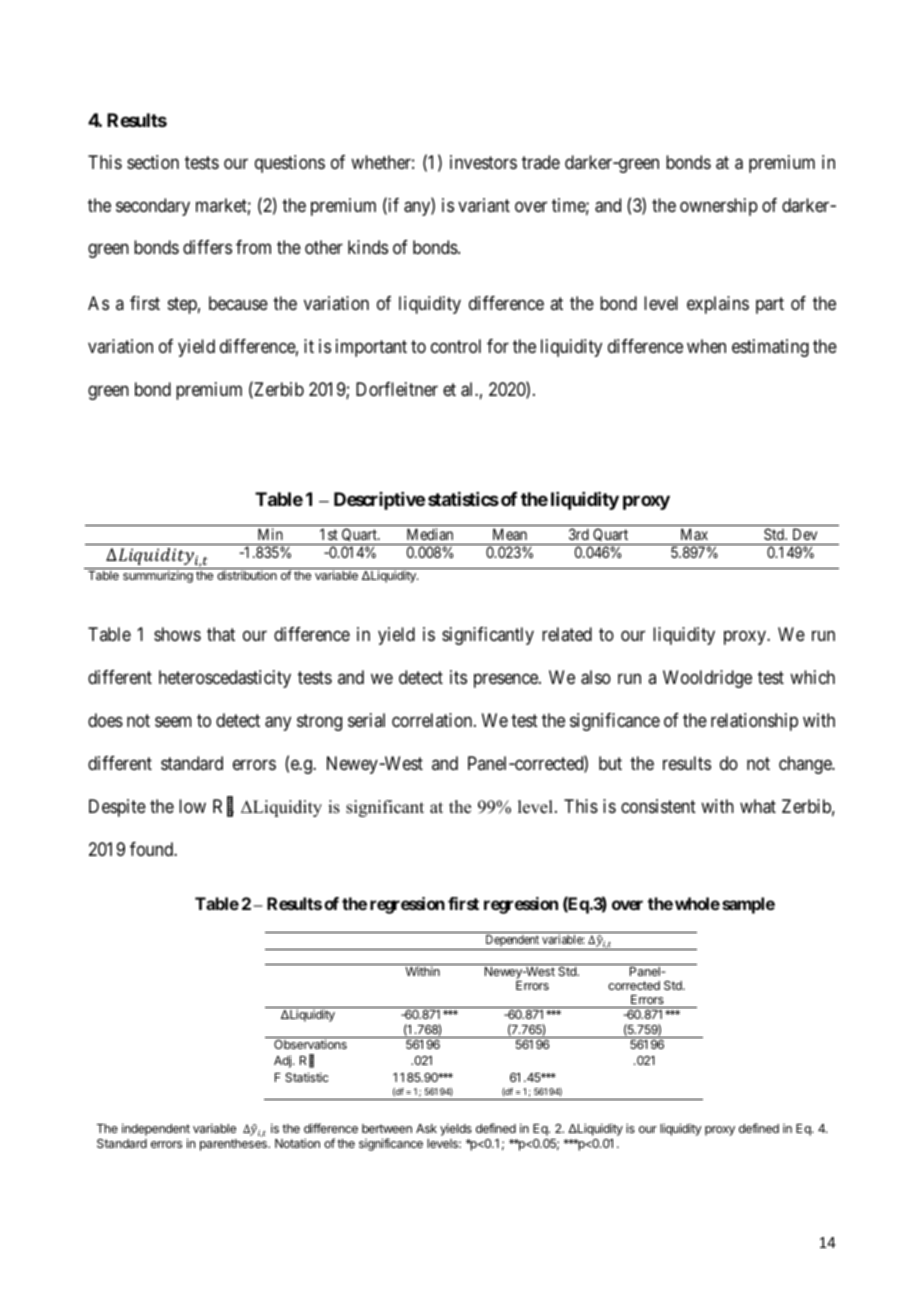  What do you see at coordinates (719, 207) in the screenshot?
I see `ownership` at bounding box center [719, 207].
